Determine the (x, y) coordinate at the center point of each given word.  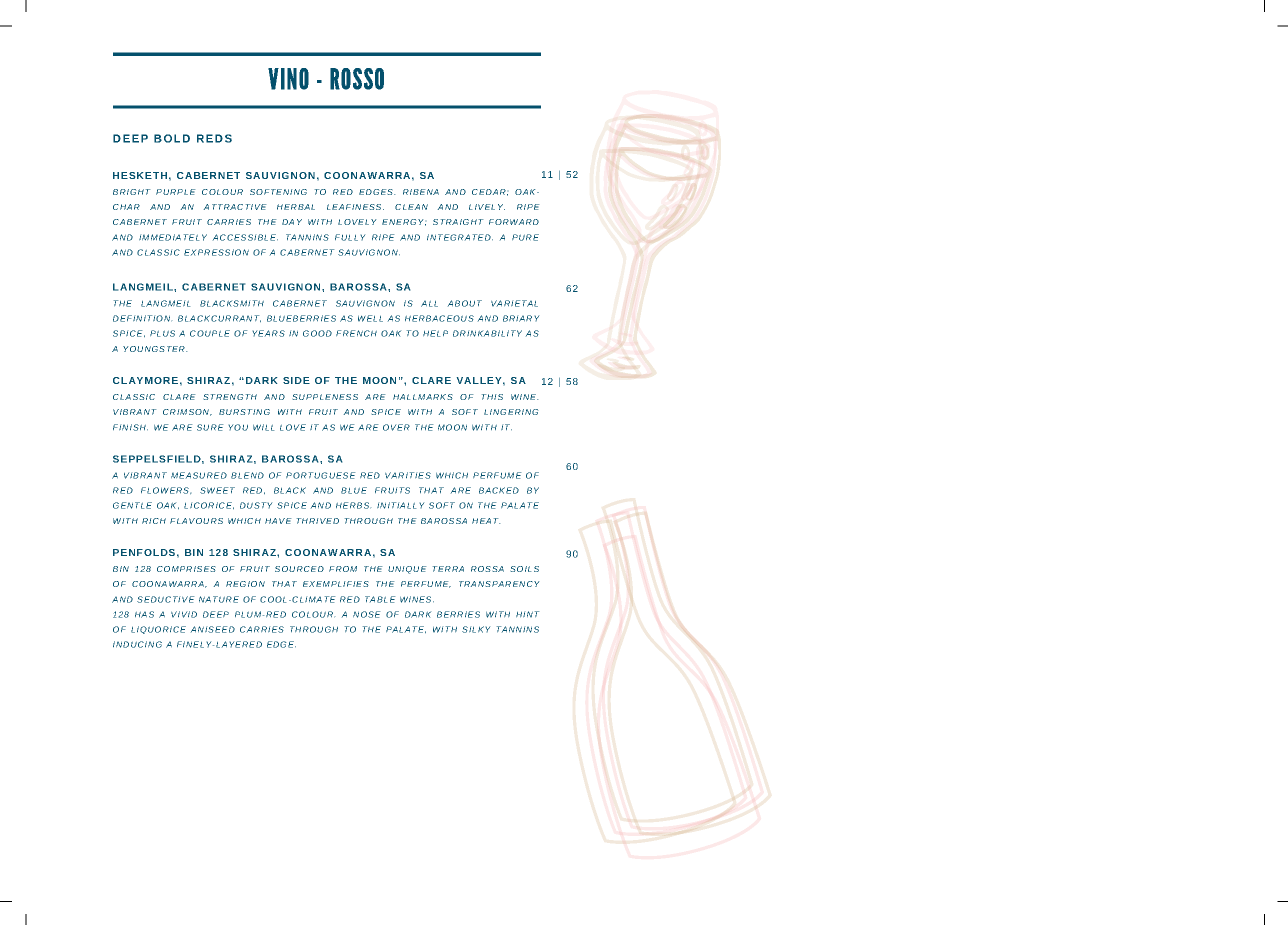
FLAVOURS (196, 521)
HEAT (486, 521)
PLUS (162, 333)
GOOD (317, 333)
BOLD (172, 138)
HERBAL (296, 207)
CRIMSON (187, 412)
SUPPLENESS (325, 397)
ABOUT (465, 303)
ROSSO (357, 79)
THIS (492, 397)
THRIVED (318, 521)
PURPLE (175, 192)
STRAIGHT (458, 222)
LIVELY (487, 207)
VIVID (184, 614)
